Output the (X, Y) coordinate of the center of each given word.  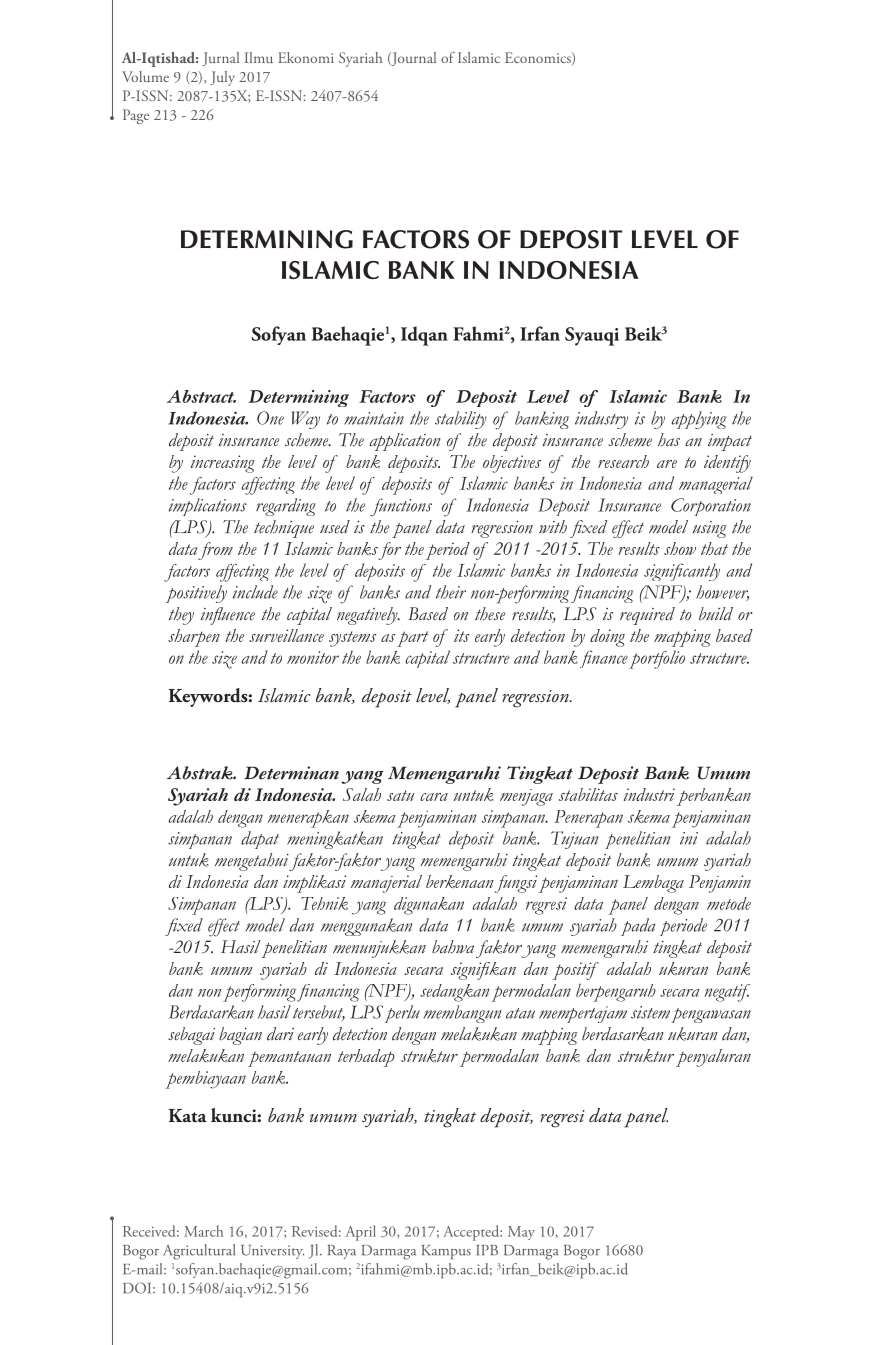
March (203, 1231)
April (360, 1233)
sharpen (194, 638)
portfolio (657, 659)
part (413, 639)
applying (699, 420)
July (222, 78)
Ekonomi (306, 57)
